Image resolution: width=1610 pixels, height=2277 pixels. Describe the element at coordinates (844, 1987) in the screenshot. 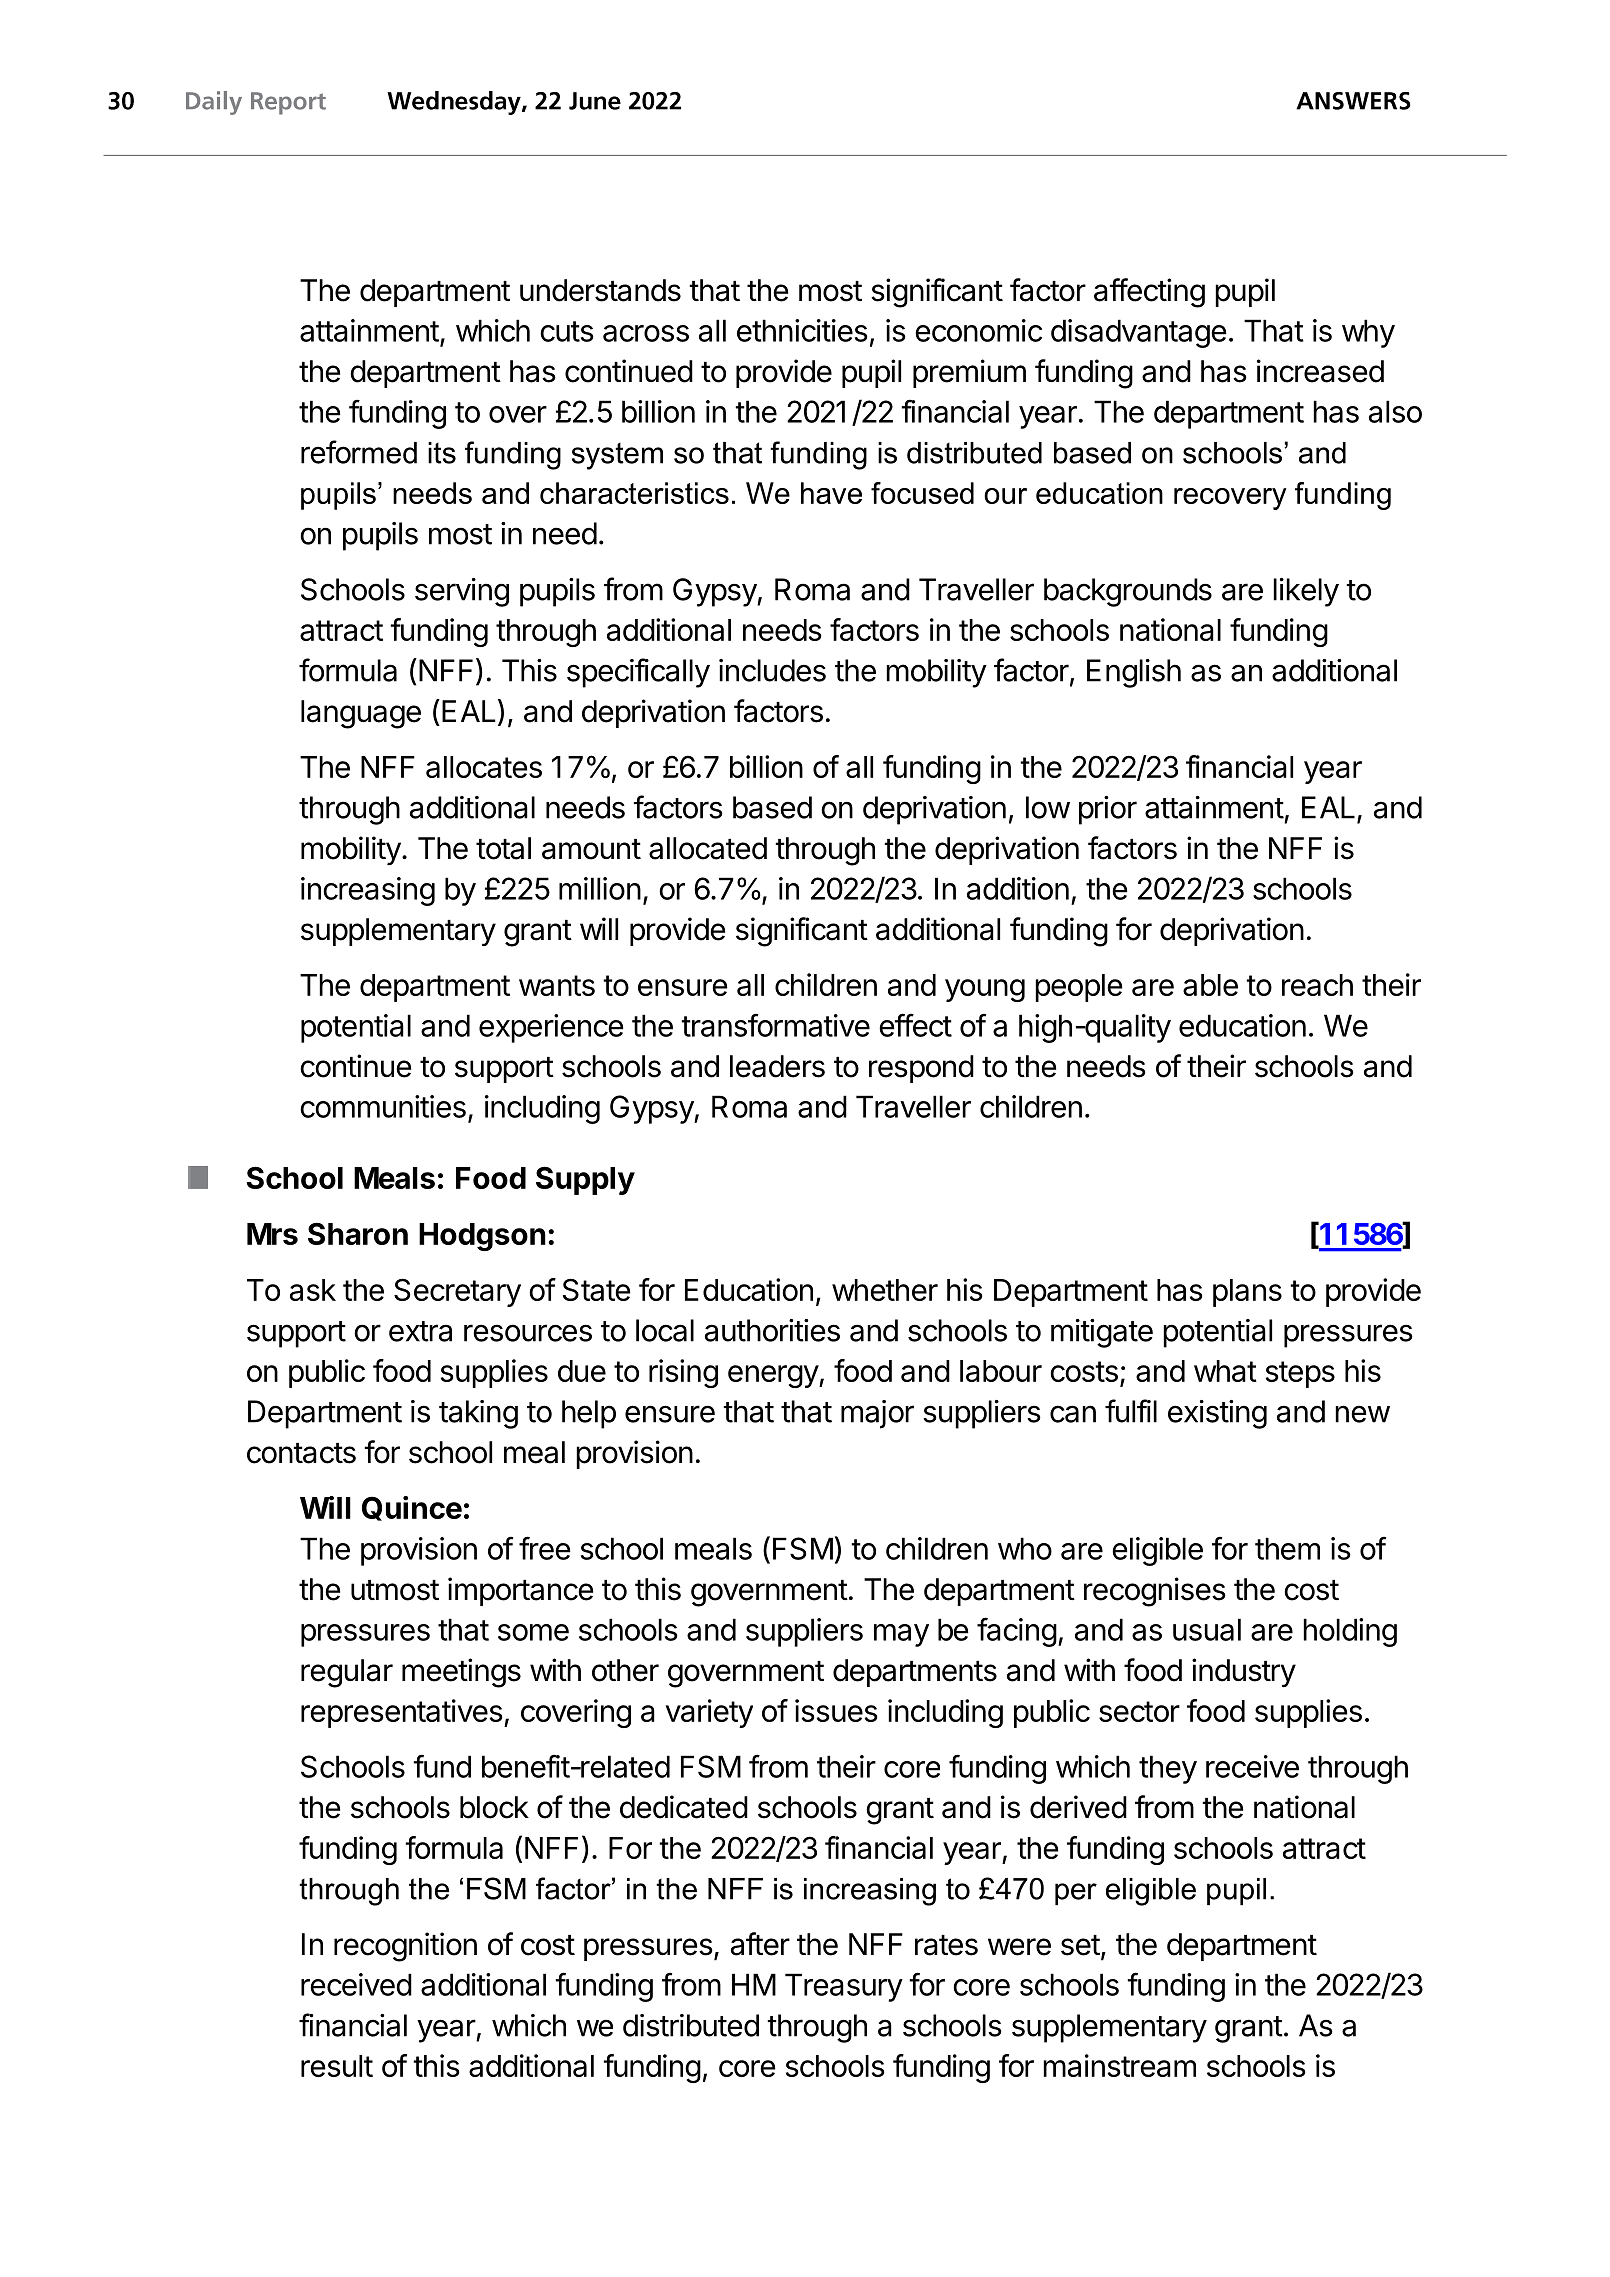

I see `Treasury` at that location.
